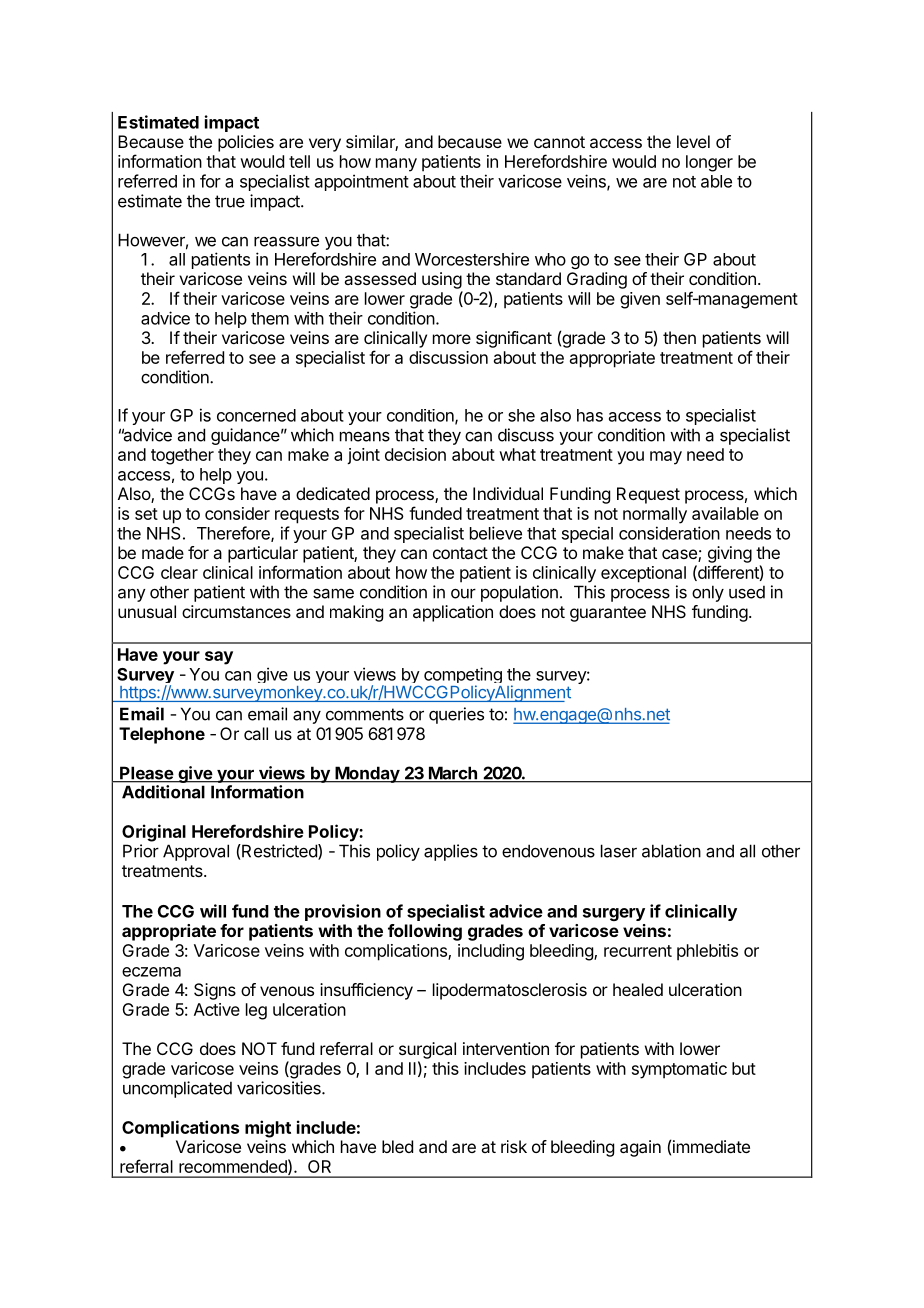  Describe the element at coordinates (709, 163) in the image. I see `longer` at that location.
